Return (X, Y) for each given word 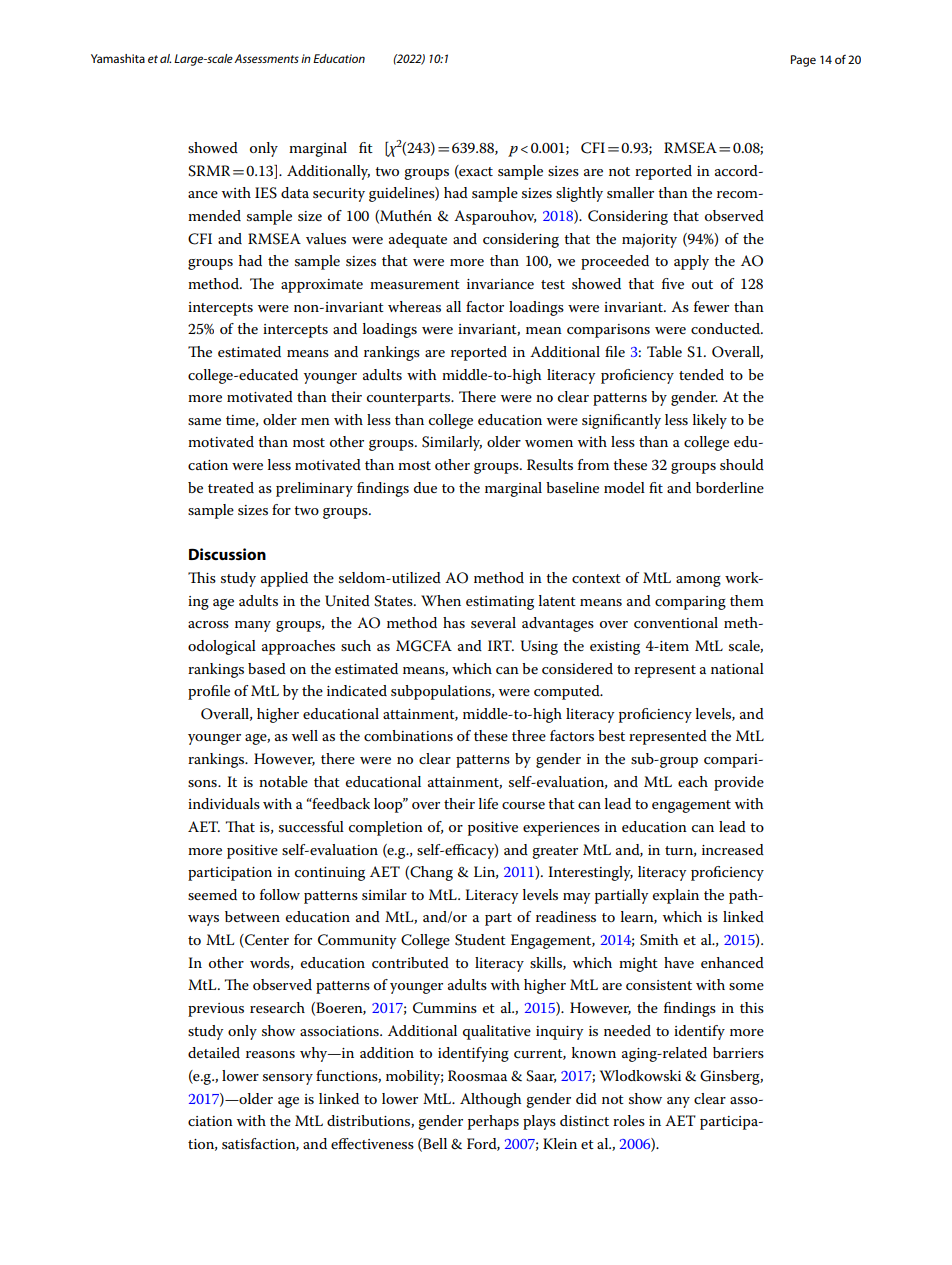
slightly (579, 194)
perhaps (493, 1122)
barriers (738, 1052)
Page (803, 61)
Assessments (266, 58)
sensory (288, 1079)
